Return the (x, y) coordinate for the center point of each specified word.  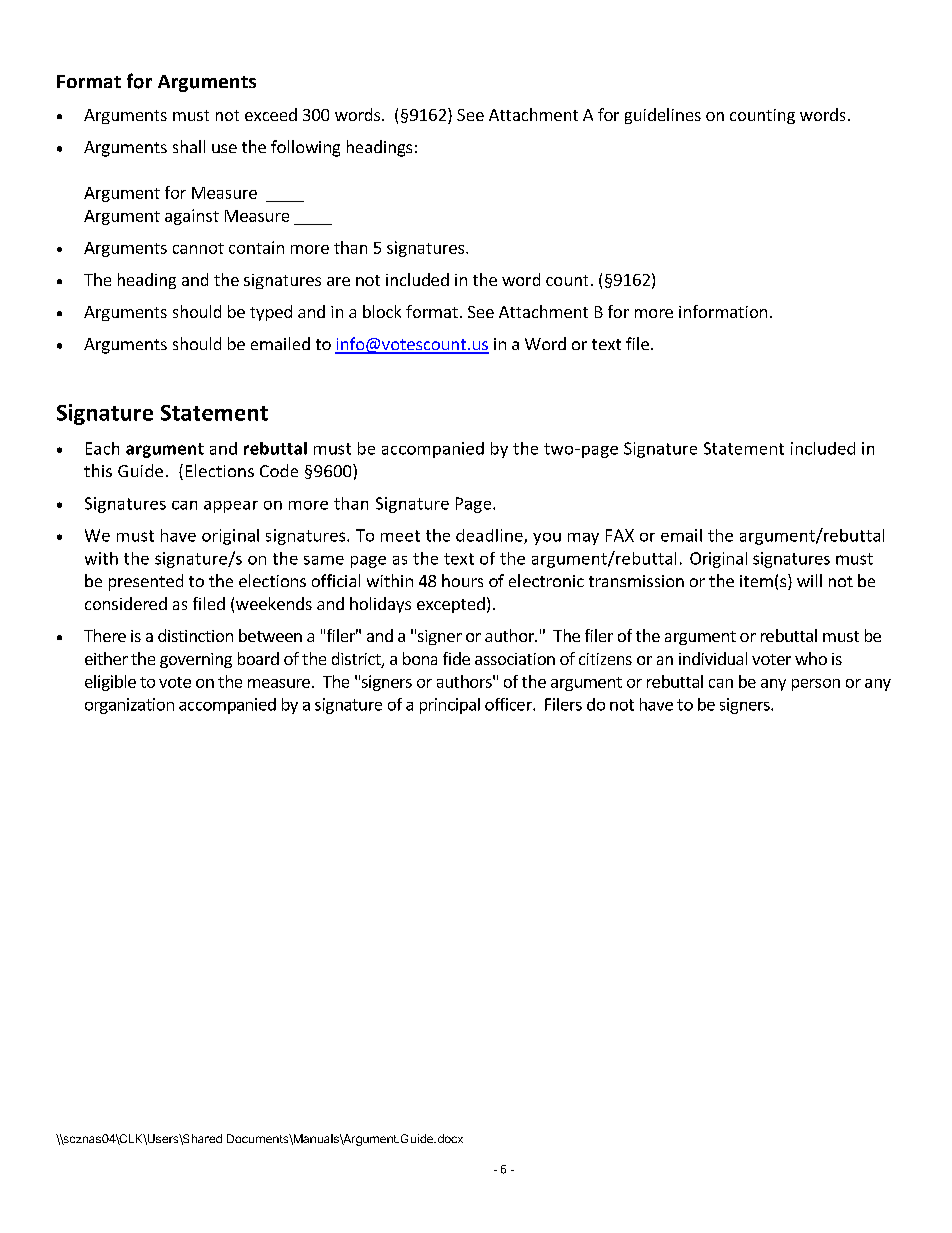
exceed (271, 114)
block (382, 311)
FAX (620, 535)
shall (189, 146)
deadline (490, 536)
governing (196, 660)
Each (102, 448)
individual (713, 658)
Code (279, 470)
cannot (198, 248)
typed (271, 313)
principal (450, 706)
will (809, 580)
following (305, 148)
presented (146, 582)
